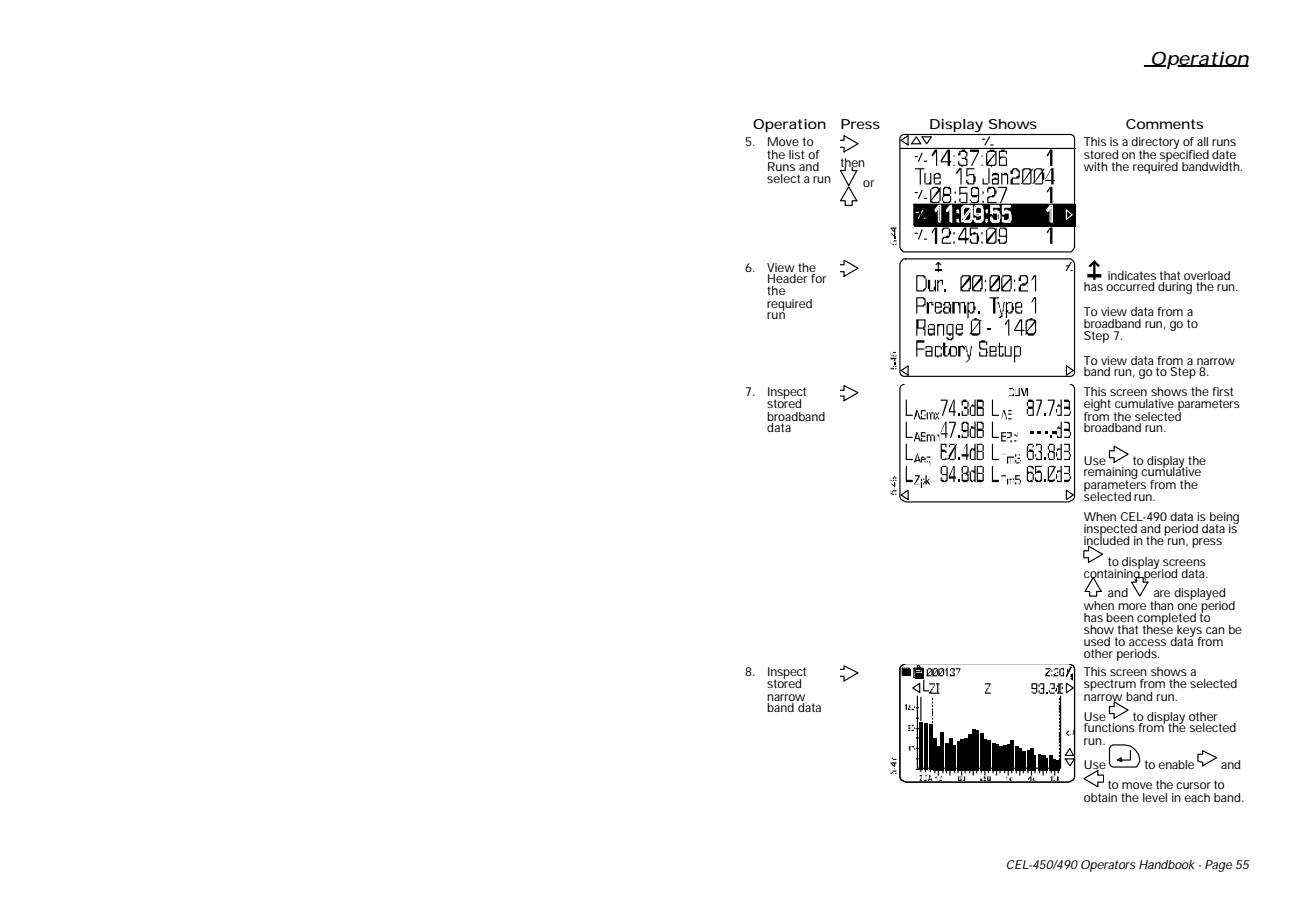  Describe the element at coordinates (1113, 574) in the screenshot. I see `containing` at that location.
